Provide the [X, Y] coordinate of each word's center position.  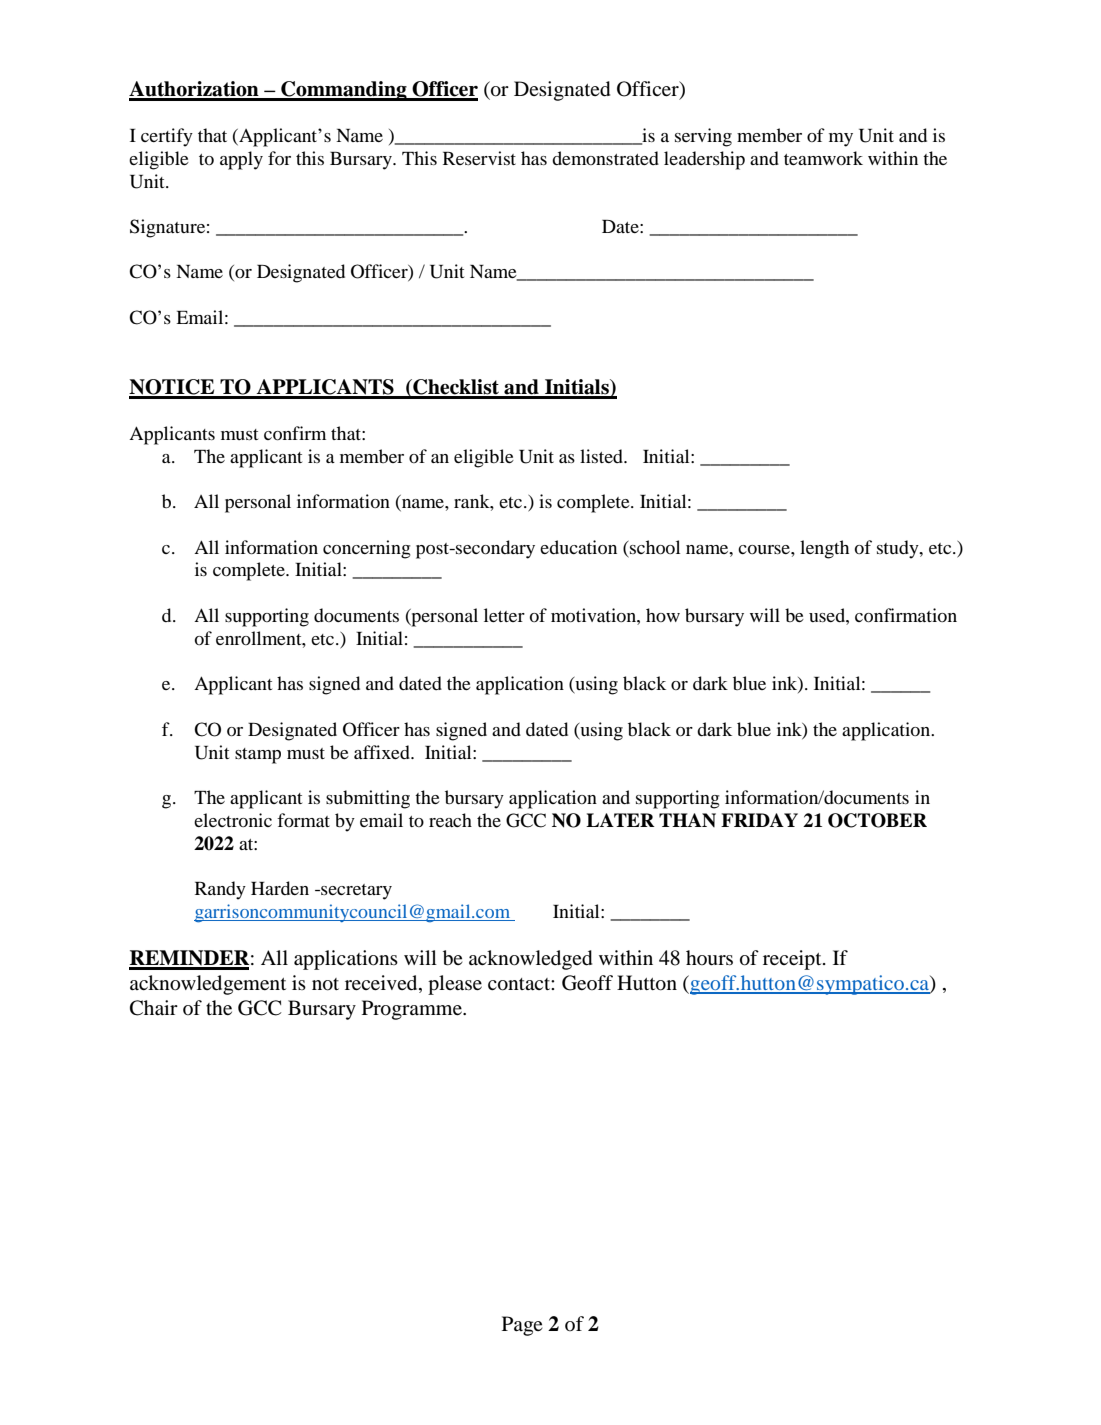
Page [522, 1326]
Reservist [479, 158]
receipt [793, 960]
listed [602, 456]
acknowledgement [208, 985]
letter [504, 615]
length [824, 549]
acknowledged [530, 960]
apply [241, 160]
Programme [413, 1010]
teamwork [823, 158]
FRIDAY [759, 820]
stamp [258, 756]
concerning [367, 549]
